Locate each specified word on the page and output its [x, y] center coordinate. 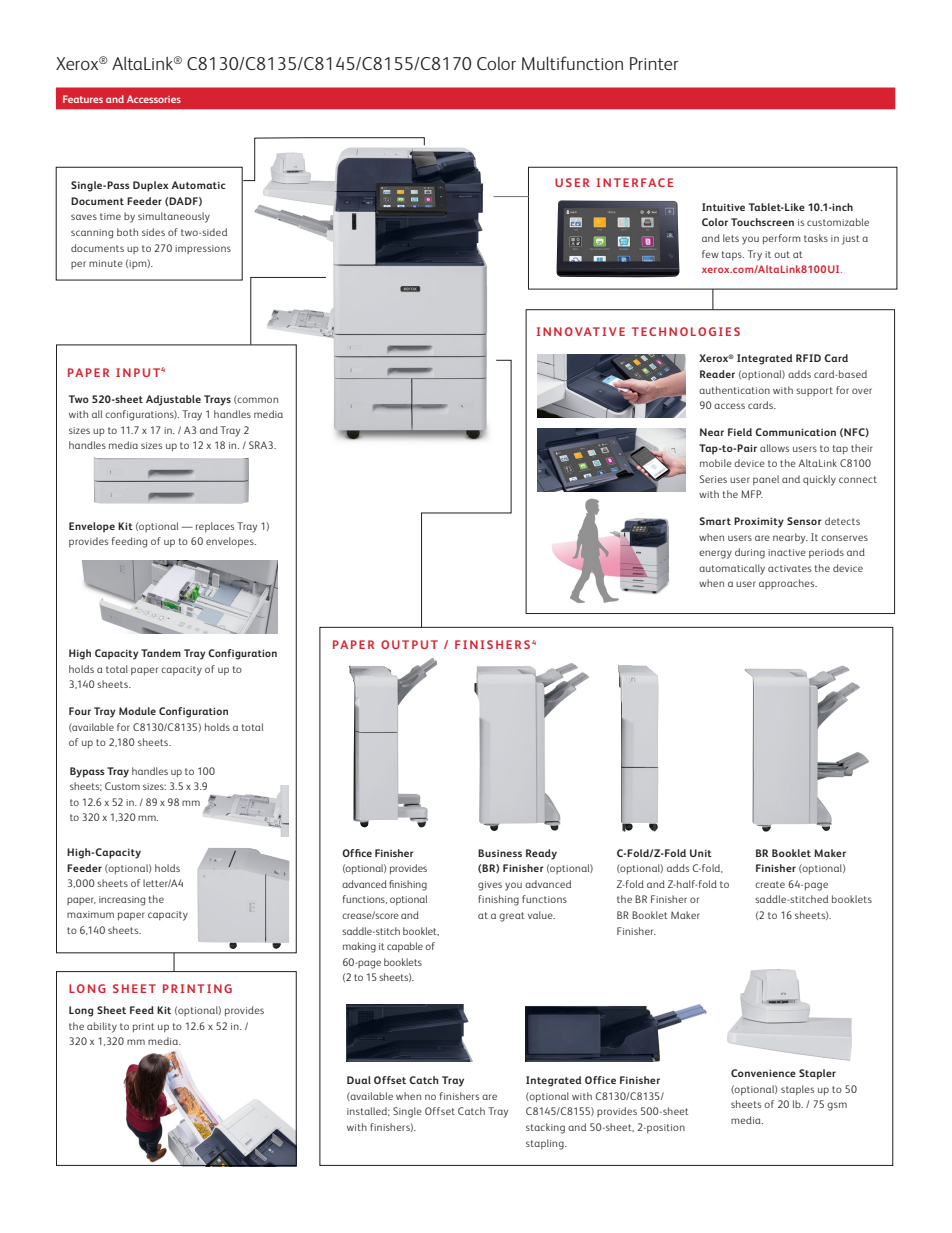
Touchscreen [762, 222]
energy [715, 554]
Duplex [151, 186]
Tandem [161, 653]
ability [102, 1027]
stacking [545, 1128]
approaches [788, 584]
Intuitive [723, 207]
